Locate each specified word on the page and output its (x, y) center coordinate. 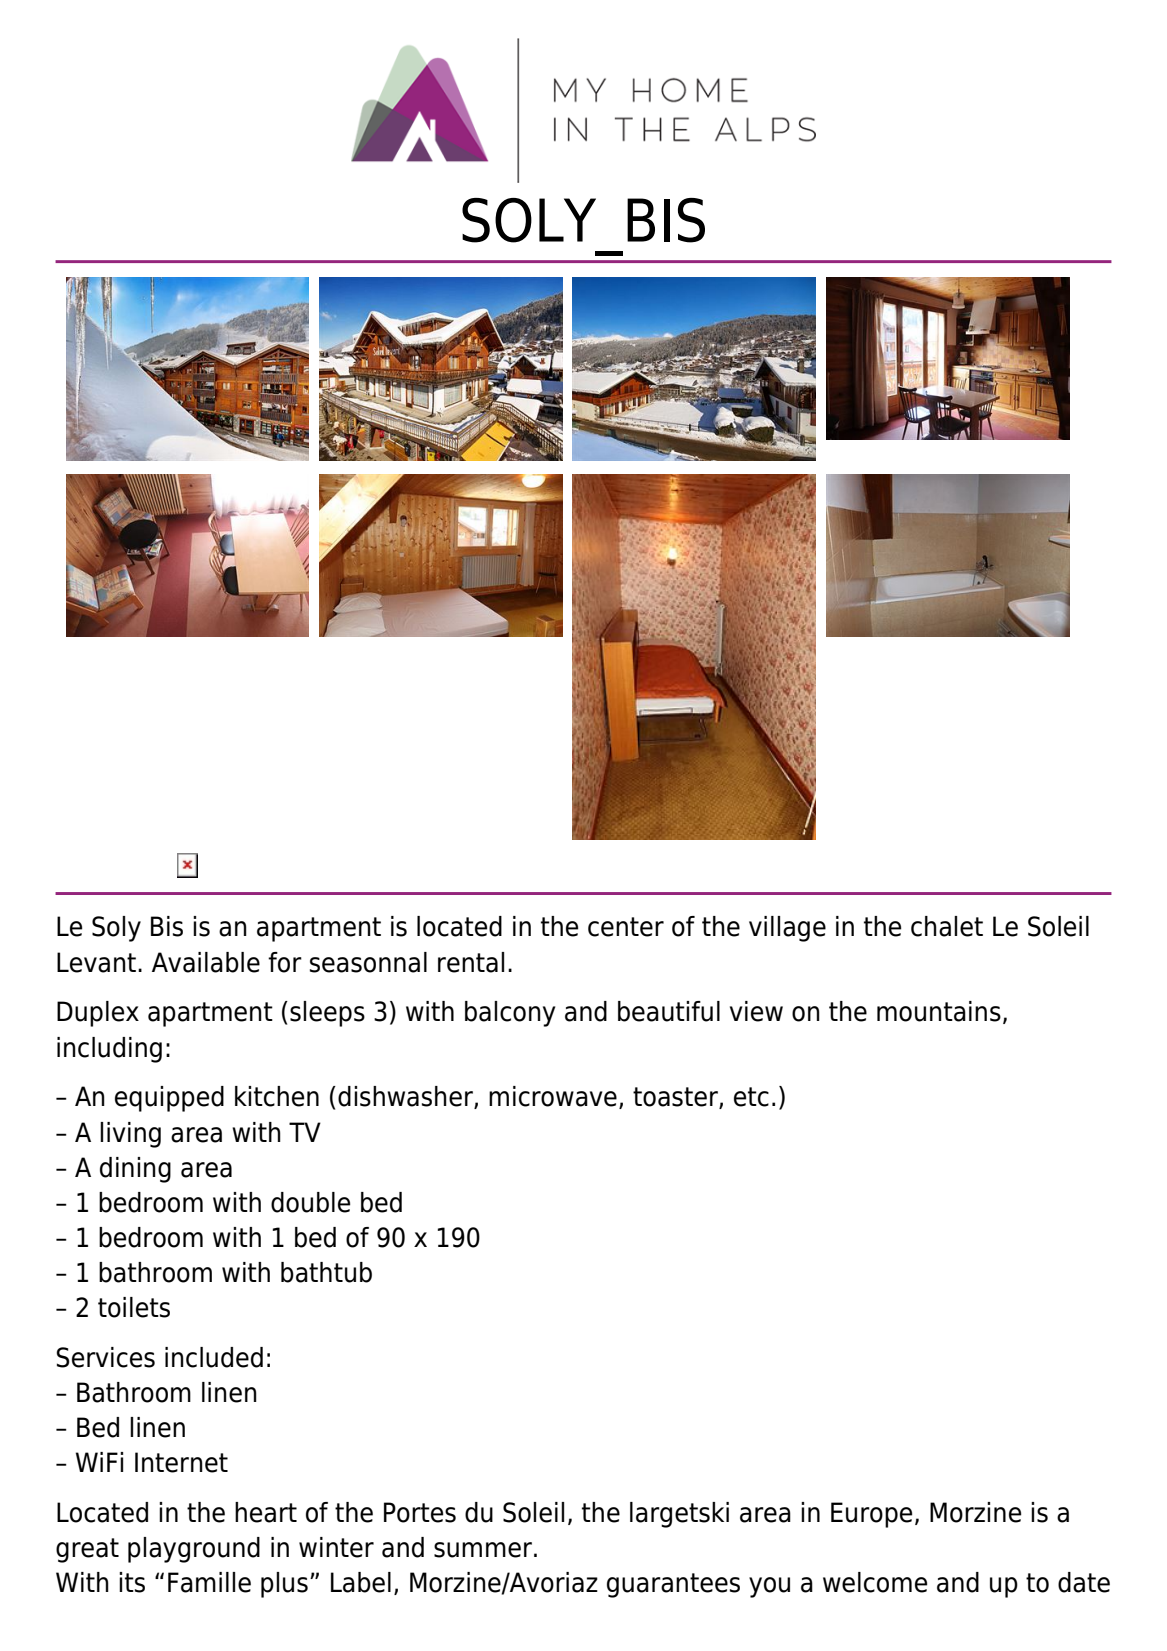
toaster (676, 1098)
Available (206, 962)
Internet (181, 1462)
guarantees (673, 1585)
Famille (209, 1582)
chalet (947, 926)
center (626, 927)
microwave (553, 1096)
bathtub (326, 1272)
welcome (875, 1582)
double (310, 1202)
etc (751, 1097)
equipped (169, 1099)
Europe (871, 1515)
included (214, 1357)
